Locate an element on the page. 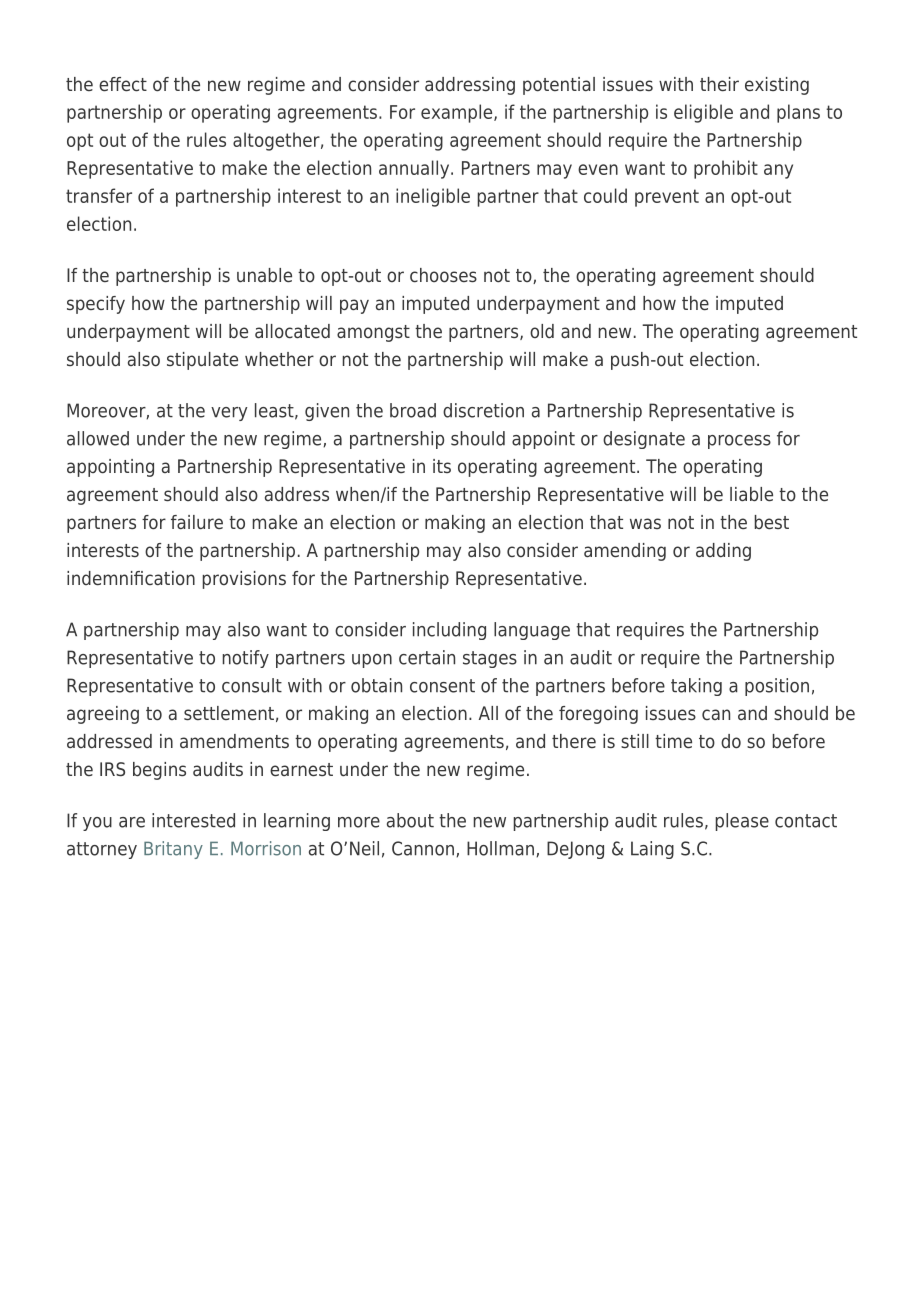 The height and width of the document is (1308, 924). failure is located at coordinates (197, 522).
